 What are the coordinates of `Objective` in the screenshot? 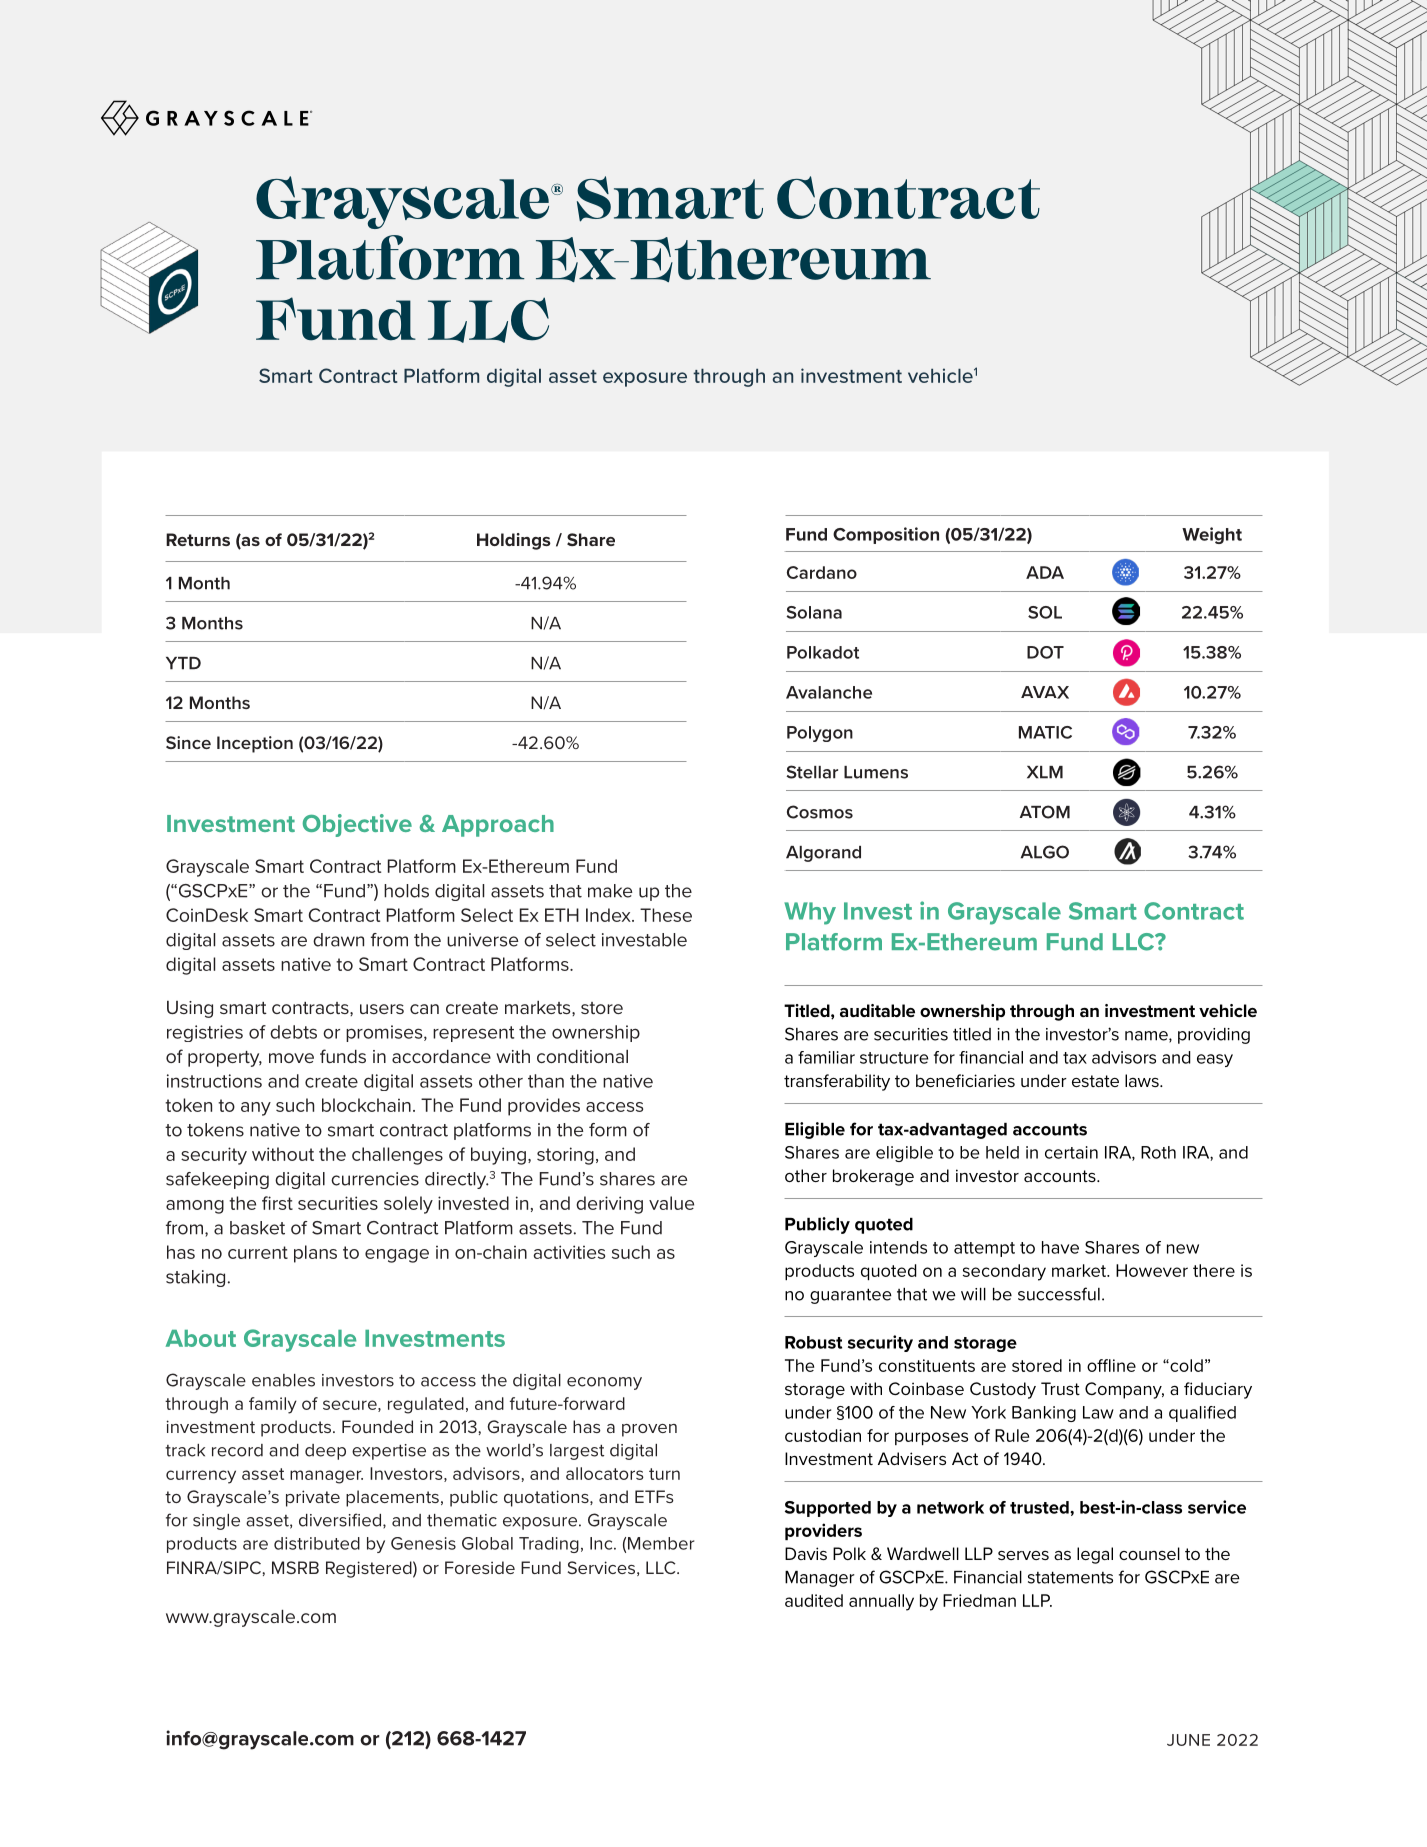 It's located at (357, 825).
